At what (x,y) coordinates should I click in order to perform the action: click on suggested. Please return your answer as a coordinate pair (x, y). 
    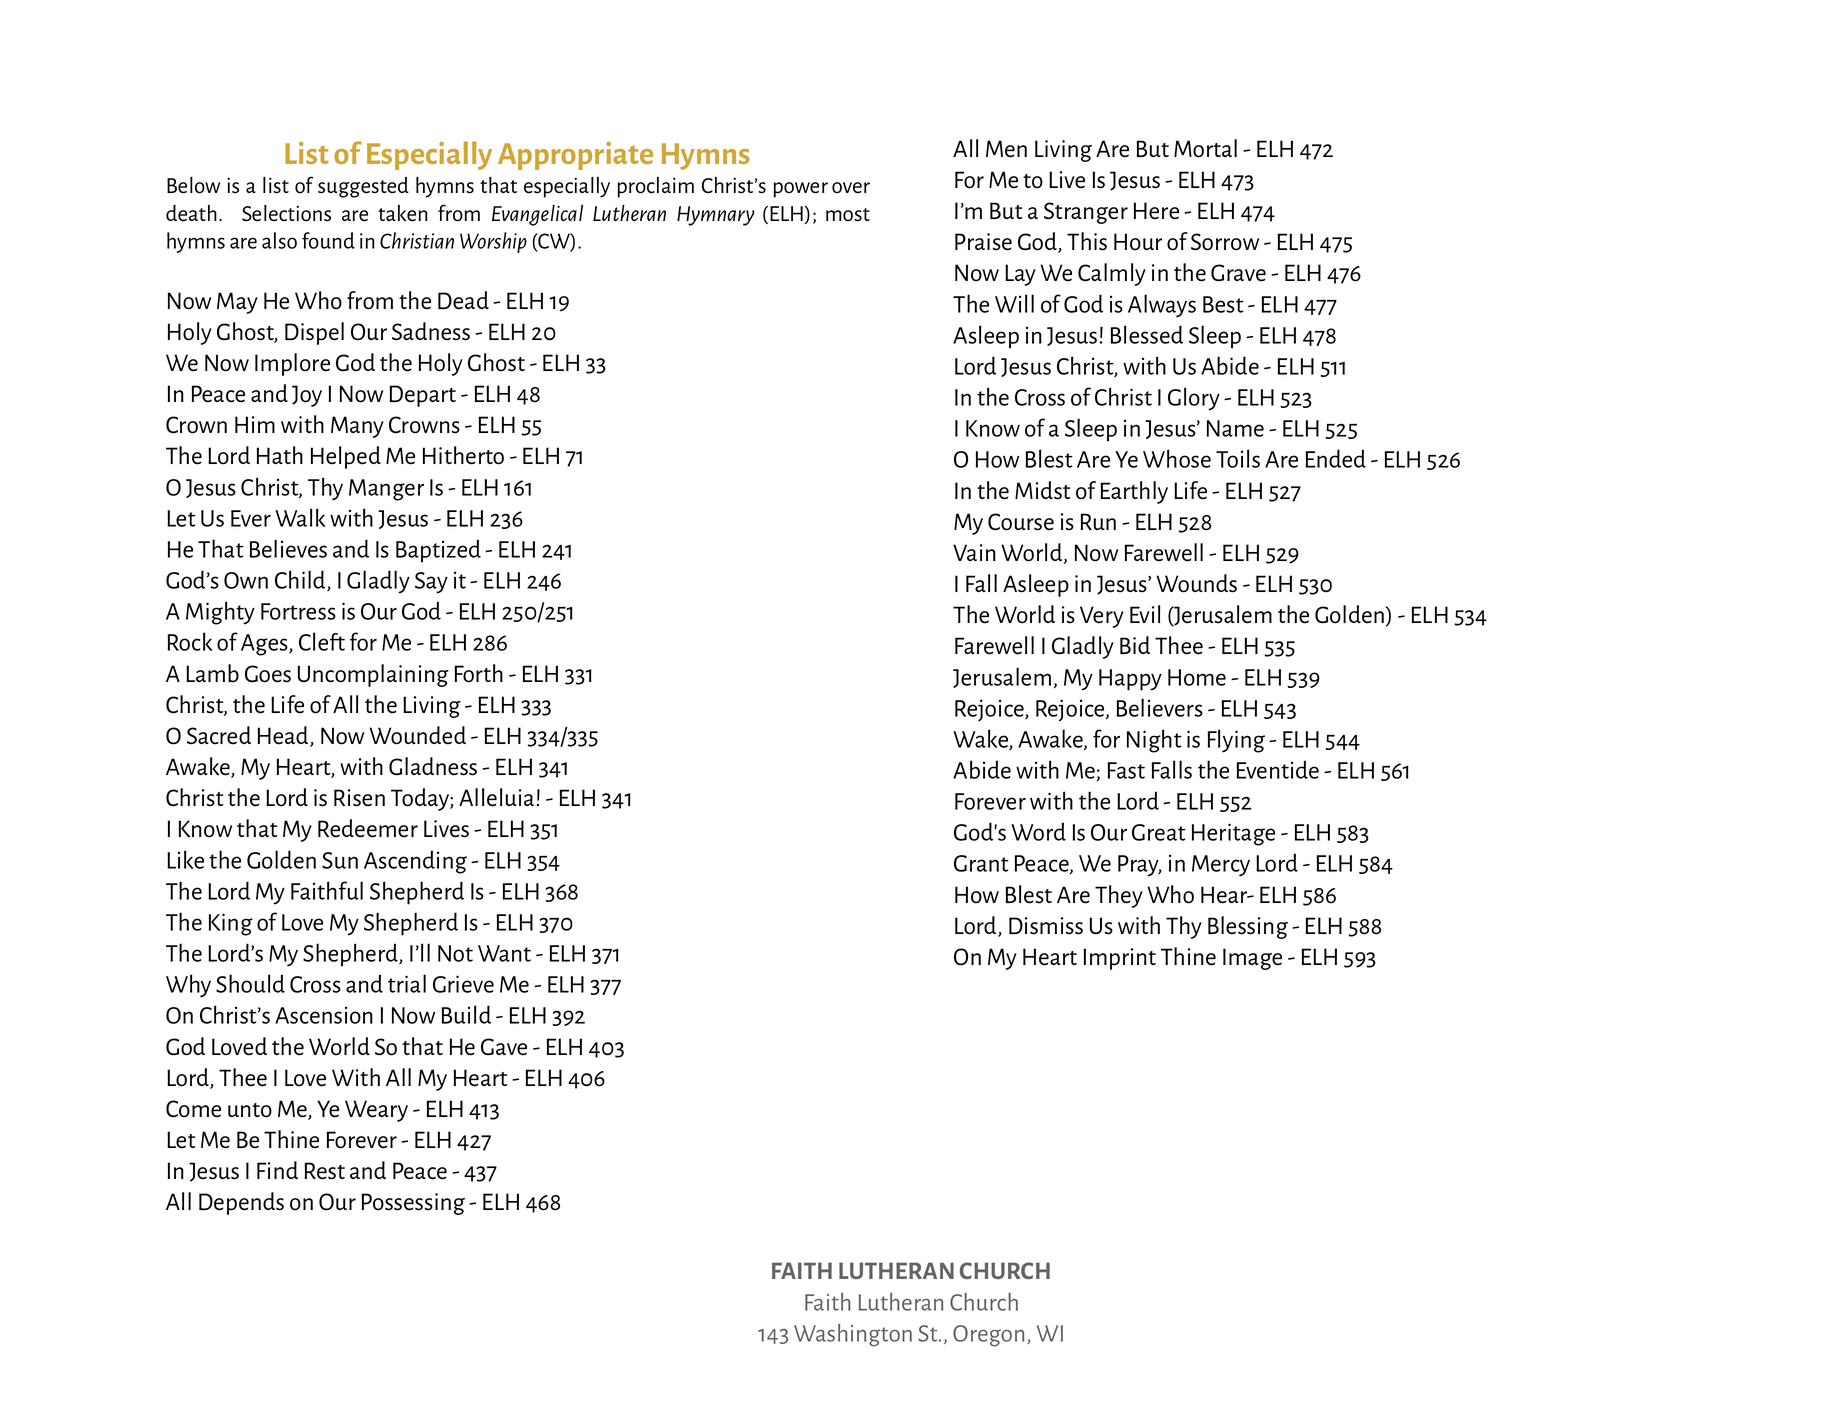
    Looking at the image, I should click on (363, 187).
